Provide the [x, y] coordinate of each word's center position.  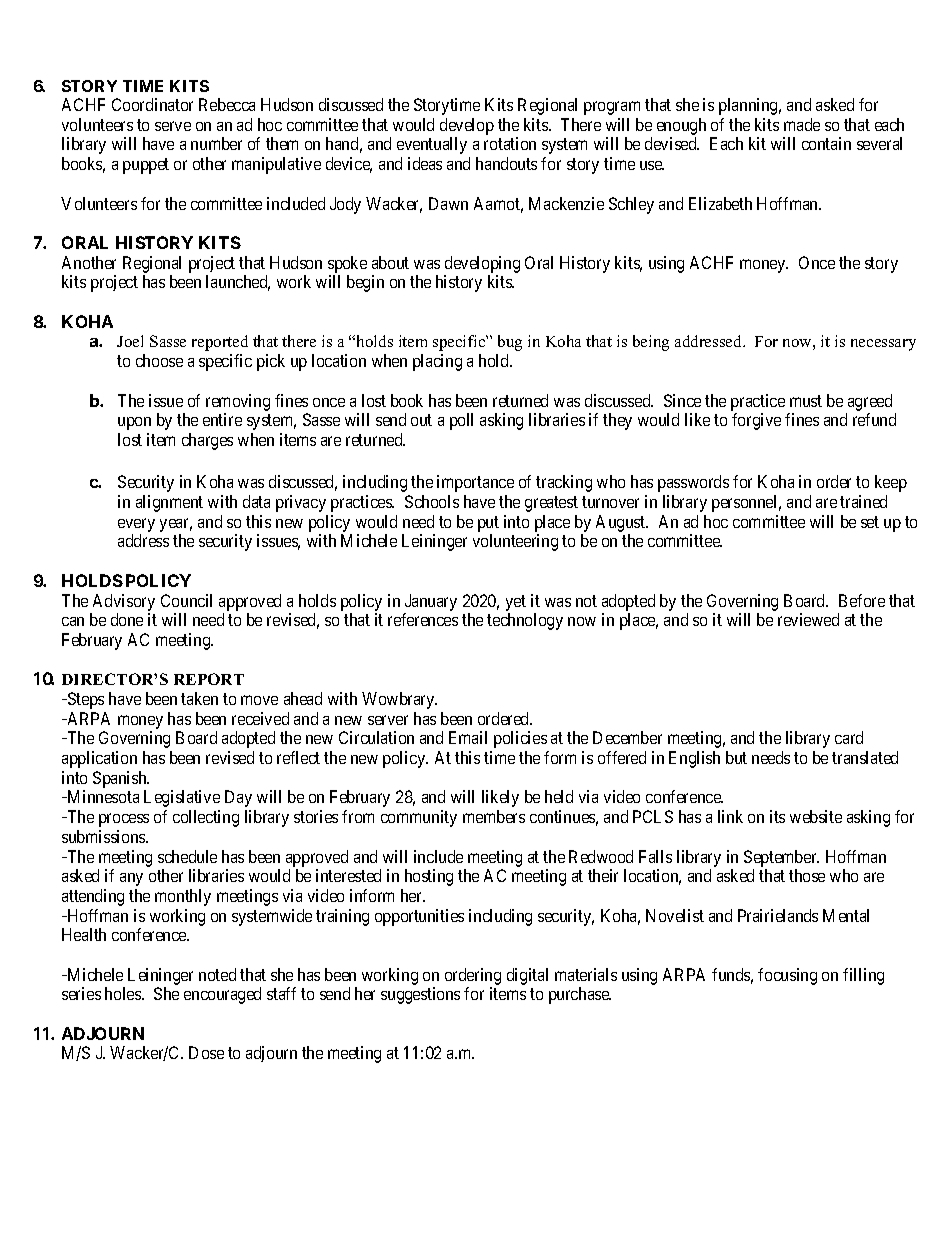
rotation [510, 143]
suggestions [420, 995]
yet [516, 603]
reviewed [808, 619]
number [216, 143]
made [802, 124]
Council [186, 600]
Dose [206, 1052]
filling [863, 976]
